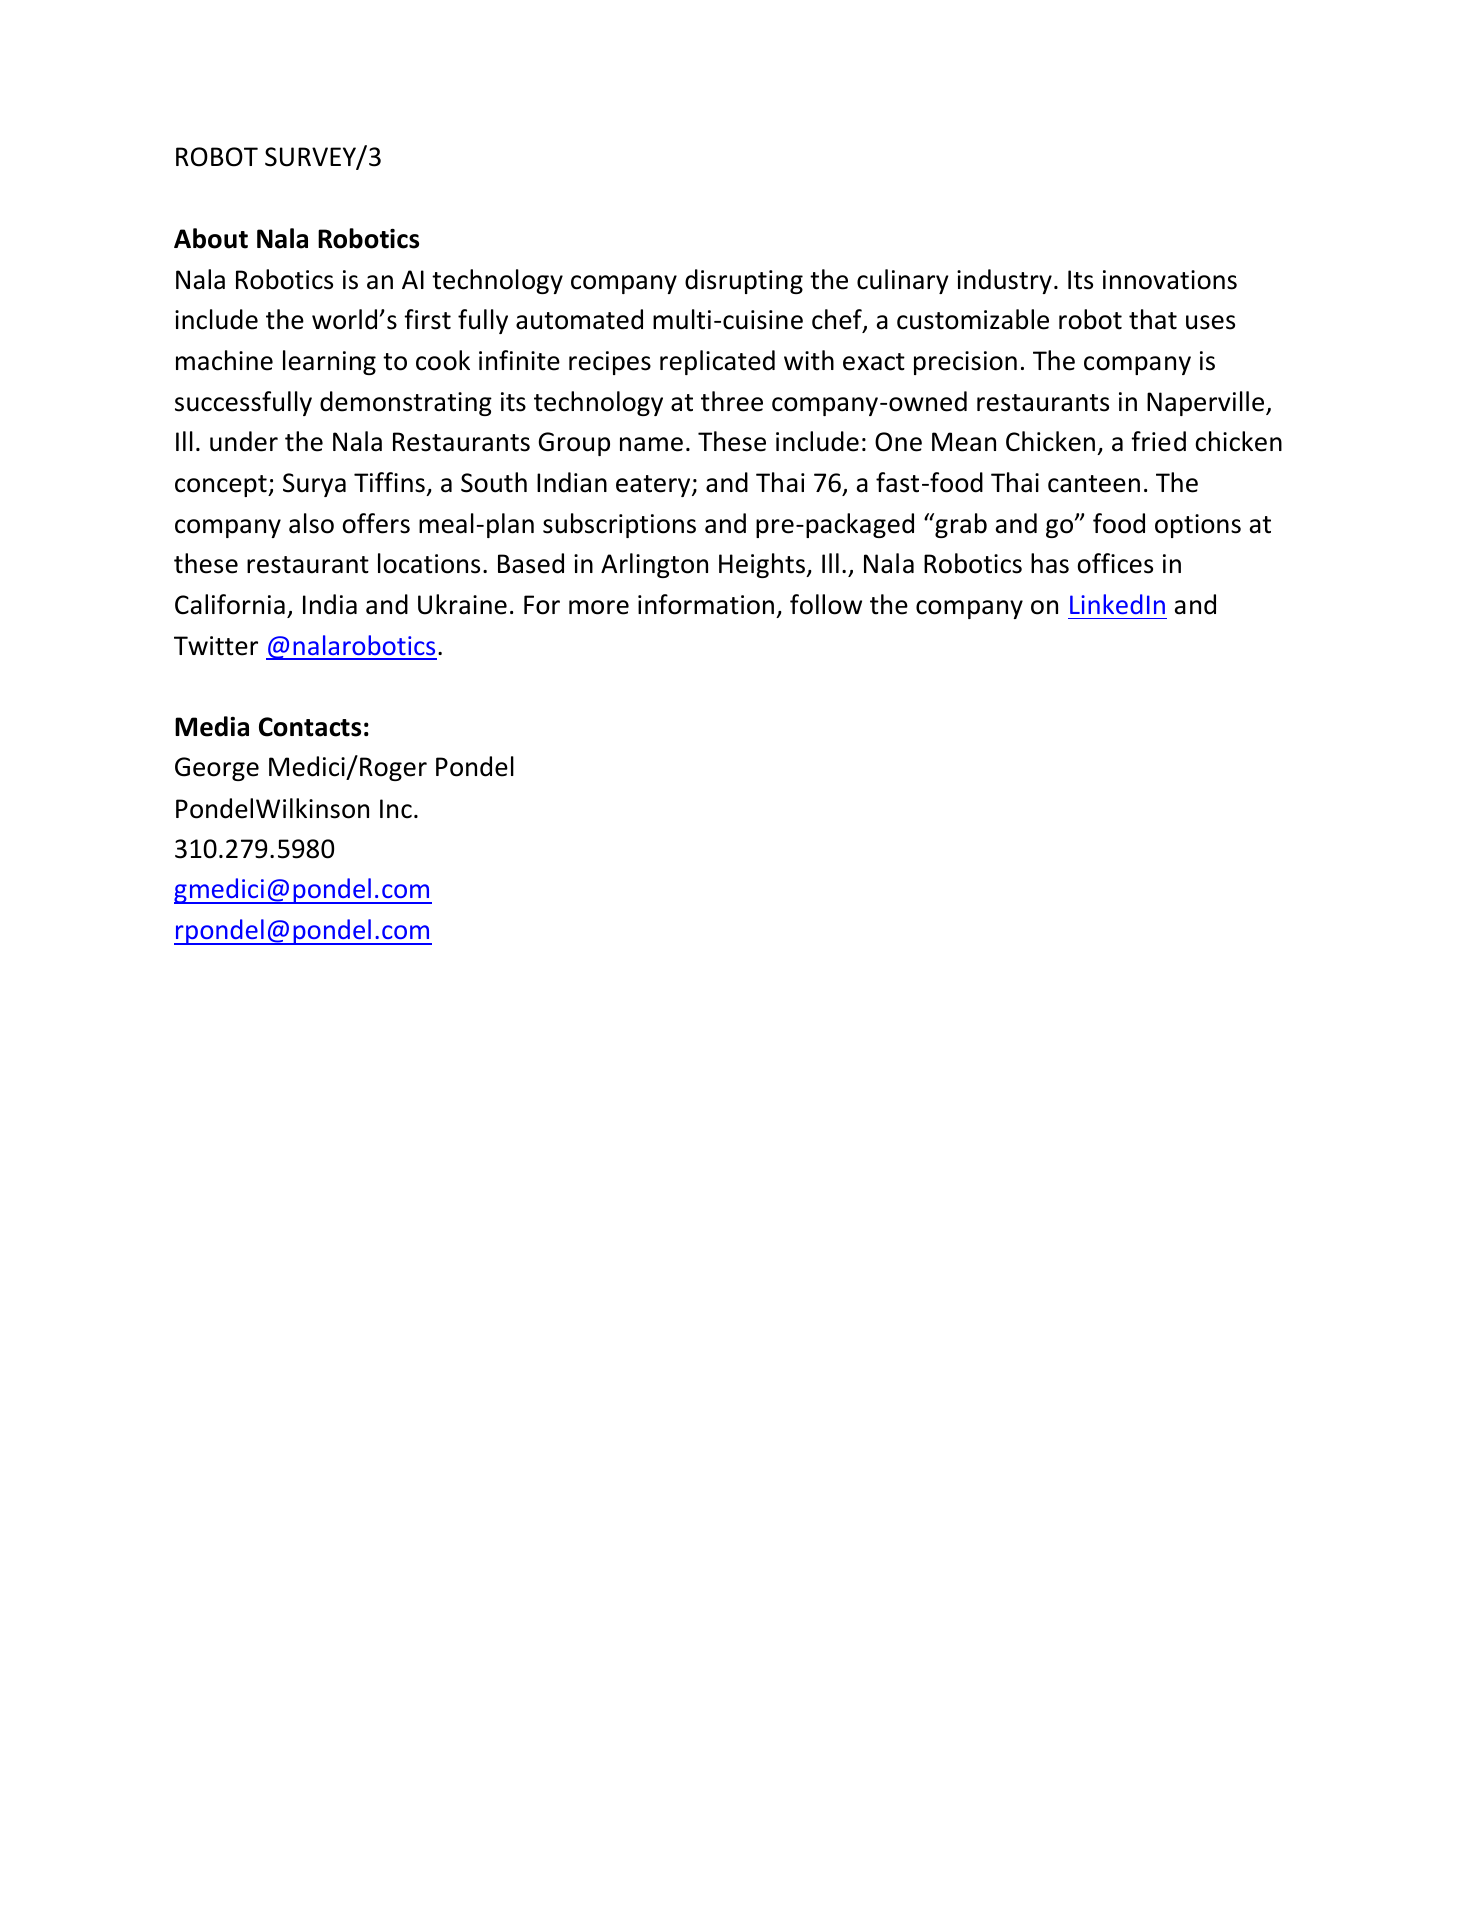 This page has width=1478, height=1912. What do you see at coordinates (211, 238) in the page?
I see `About` at bounding box center [211, 238].
